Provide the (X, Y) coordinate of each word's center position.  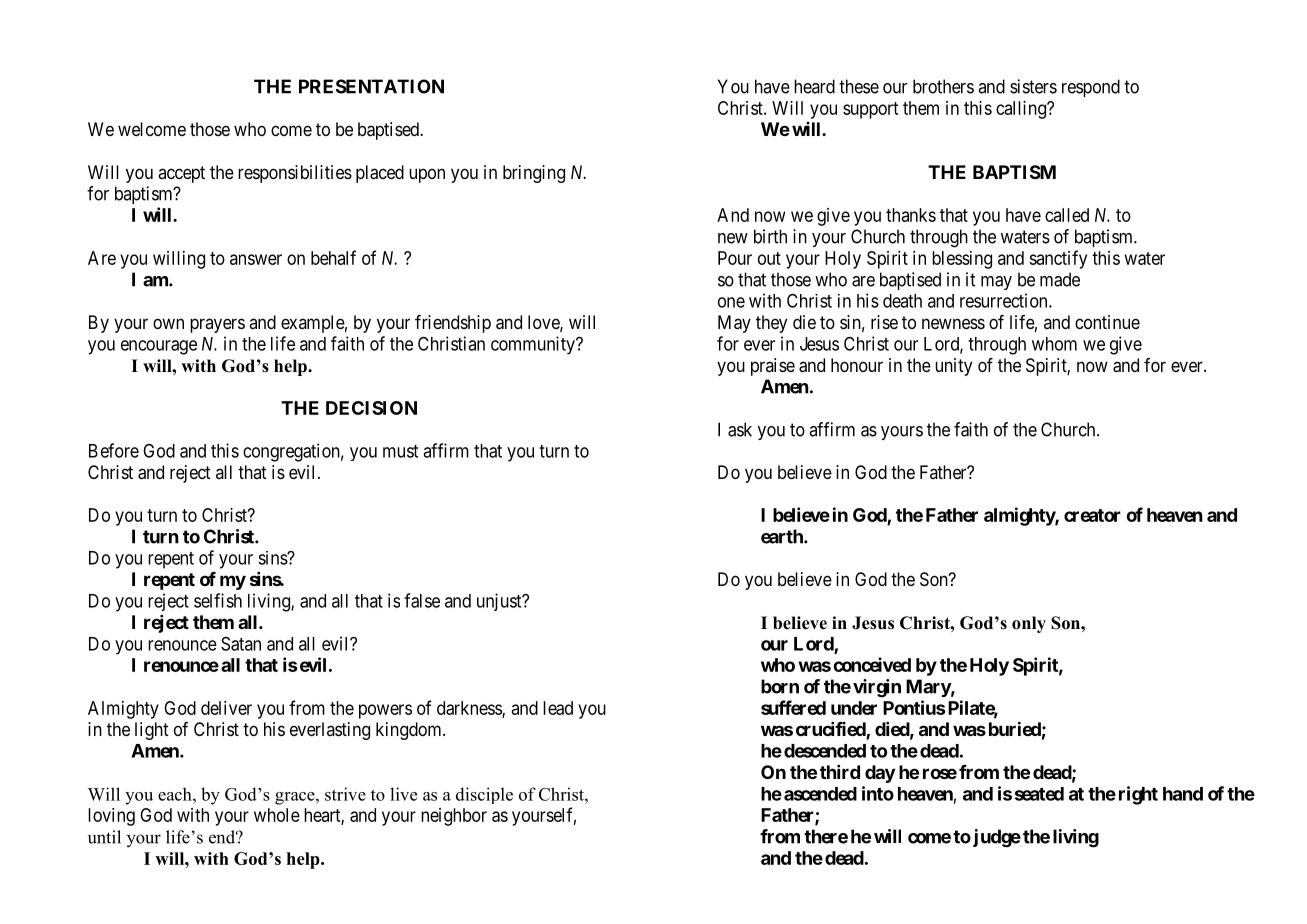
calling (1022, 110)
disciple (484, 795)
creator (1092, 515)
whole (277, 815)
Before (114, 450)
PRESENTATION (371, 86)
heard (814, 86)
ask (740, 429)
